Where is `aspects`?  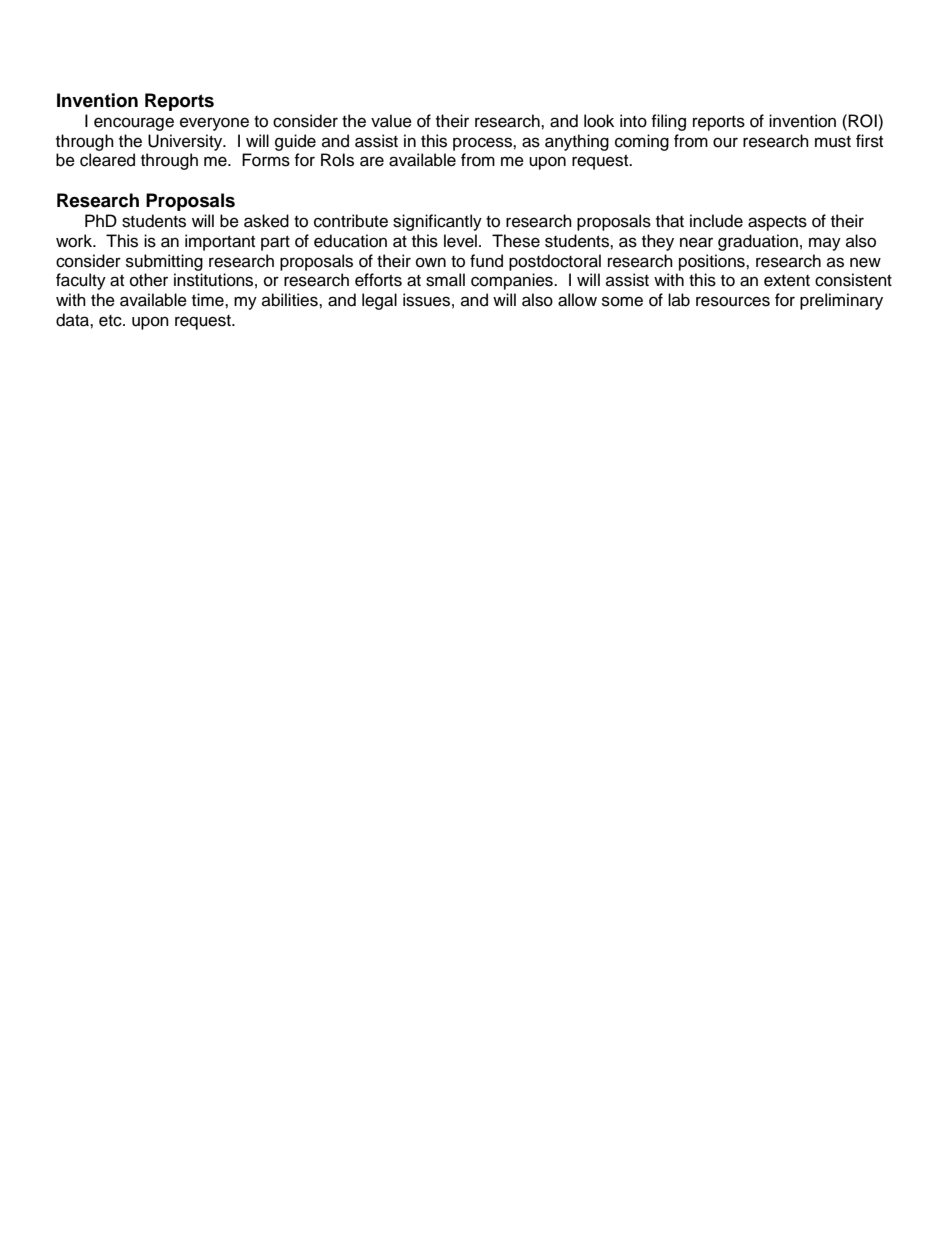
aspects is located at coordinates (777, 223).
